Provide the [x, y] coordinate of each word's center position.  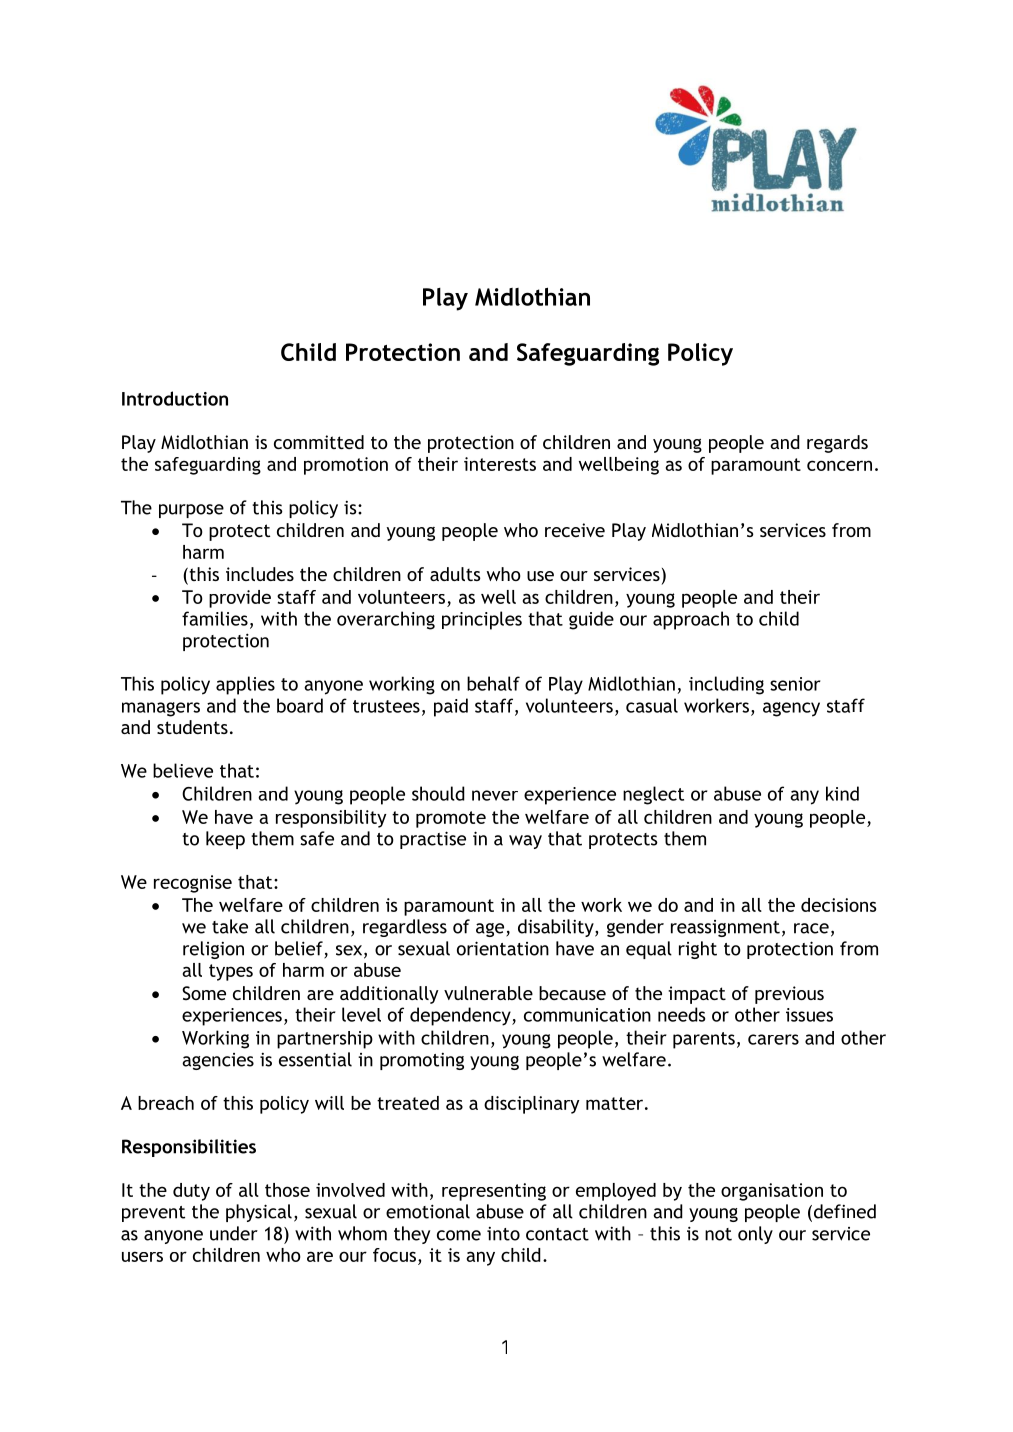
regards [837, 444]
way [525, 842]
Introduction [175, 398]
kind [842, 793]
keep [225, 840]
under [234, 1233]
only [755, 1235]
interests [500, 464]
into [503, 1234]
